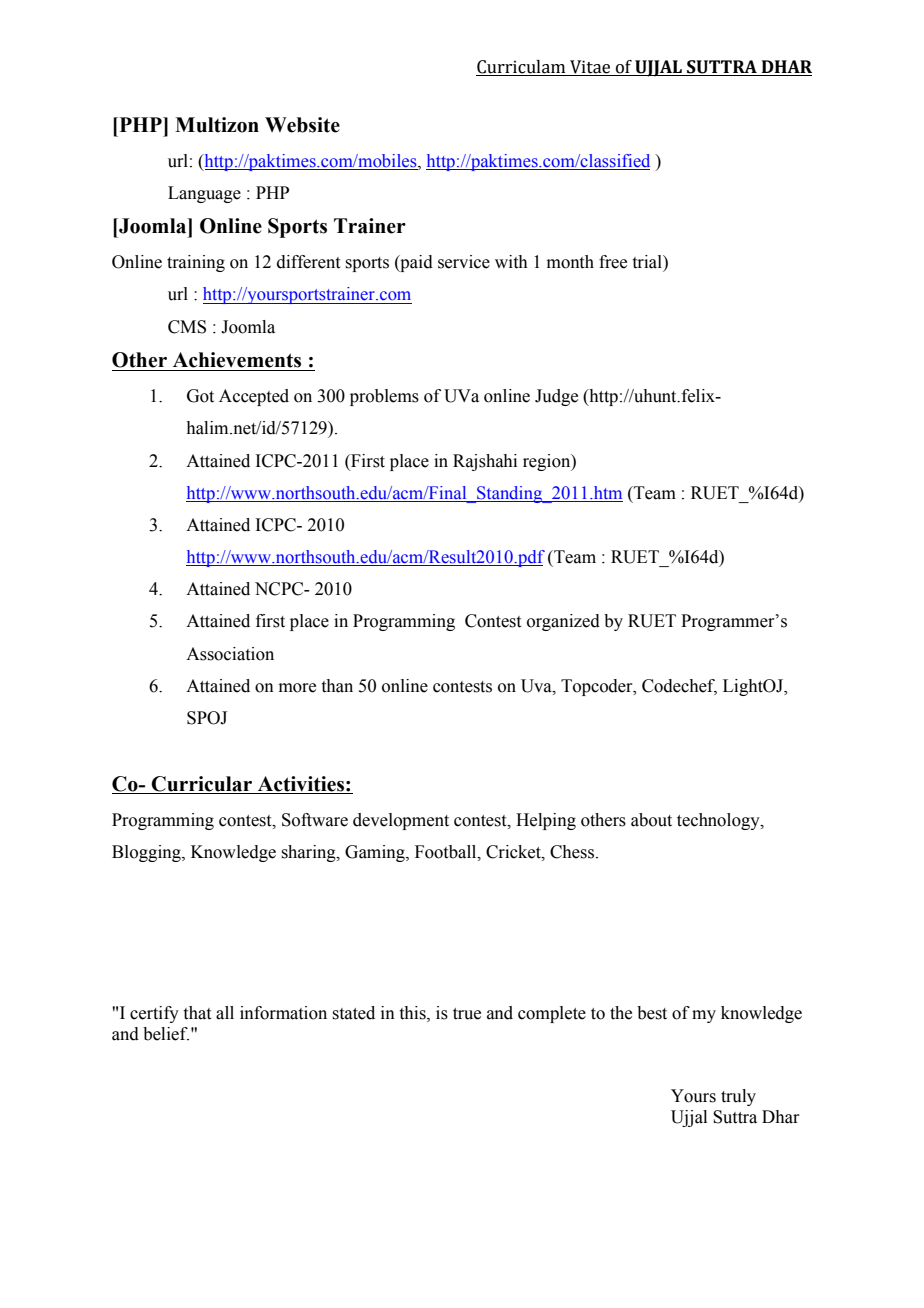  Describe the element at coordinates (563, 622) in the screenshot. I see `organized` at that location.
